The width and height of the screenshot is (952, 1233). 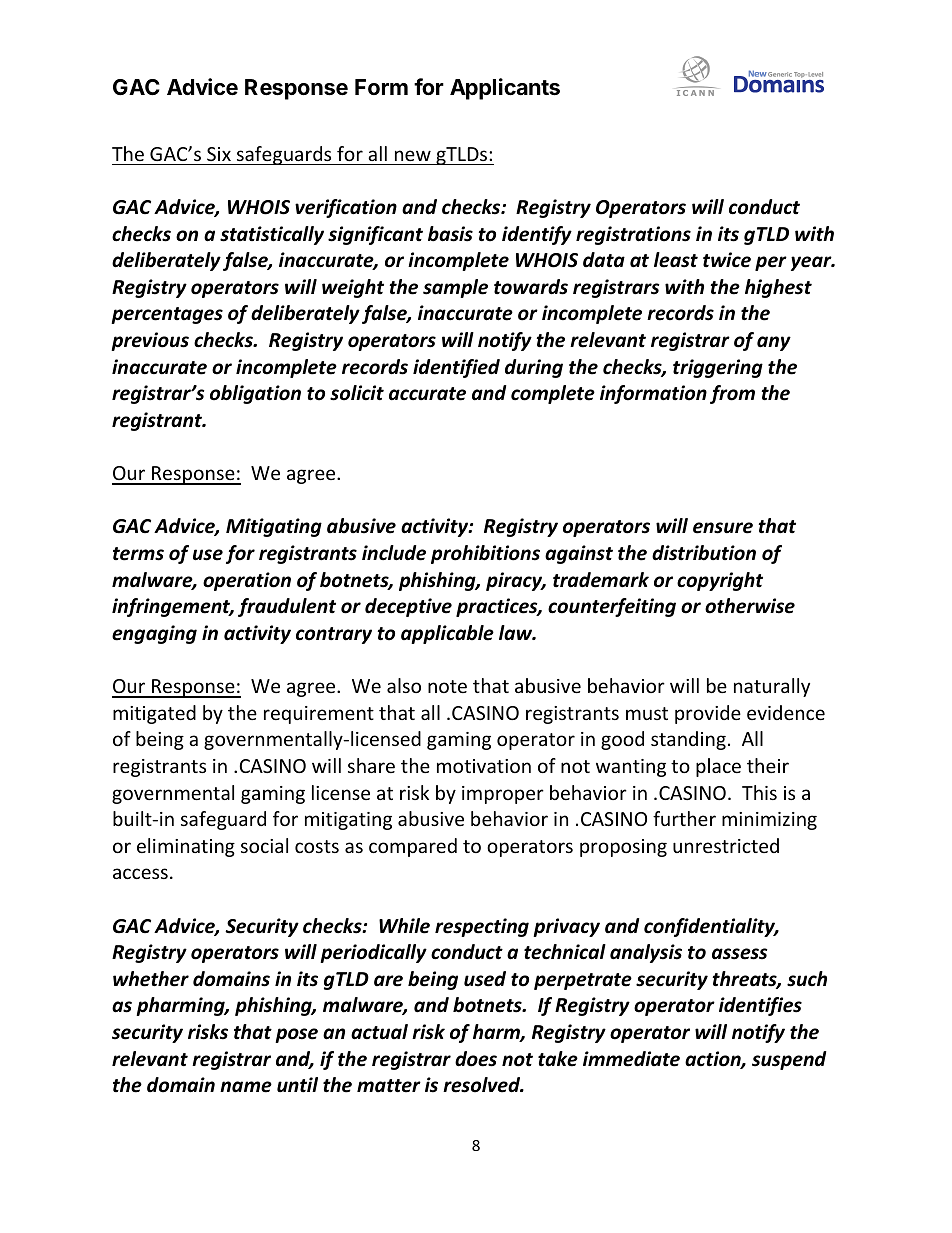 What do you see at coordinates (219, 154) in the screenshot?
I see `Six` at bounding box center [219, 154].
